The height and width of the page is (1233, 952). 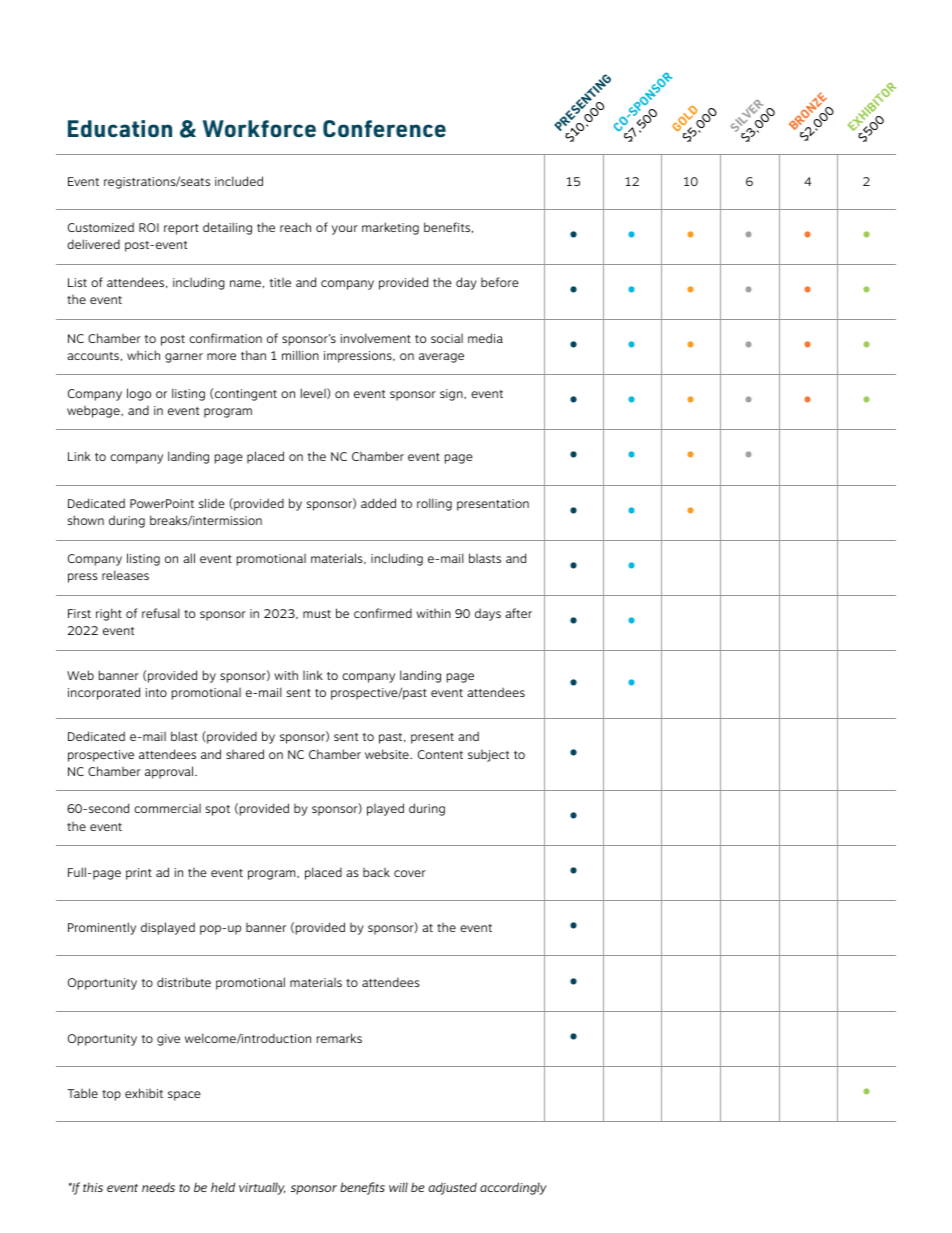 I want to click on days, so click(x=488, y=614).
